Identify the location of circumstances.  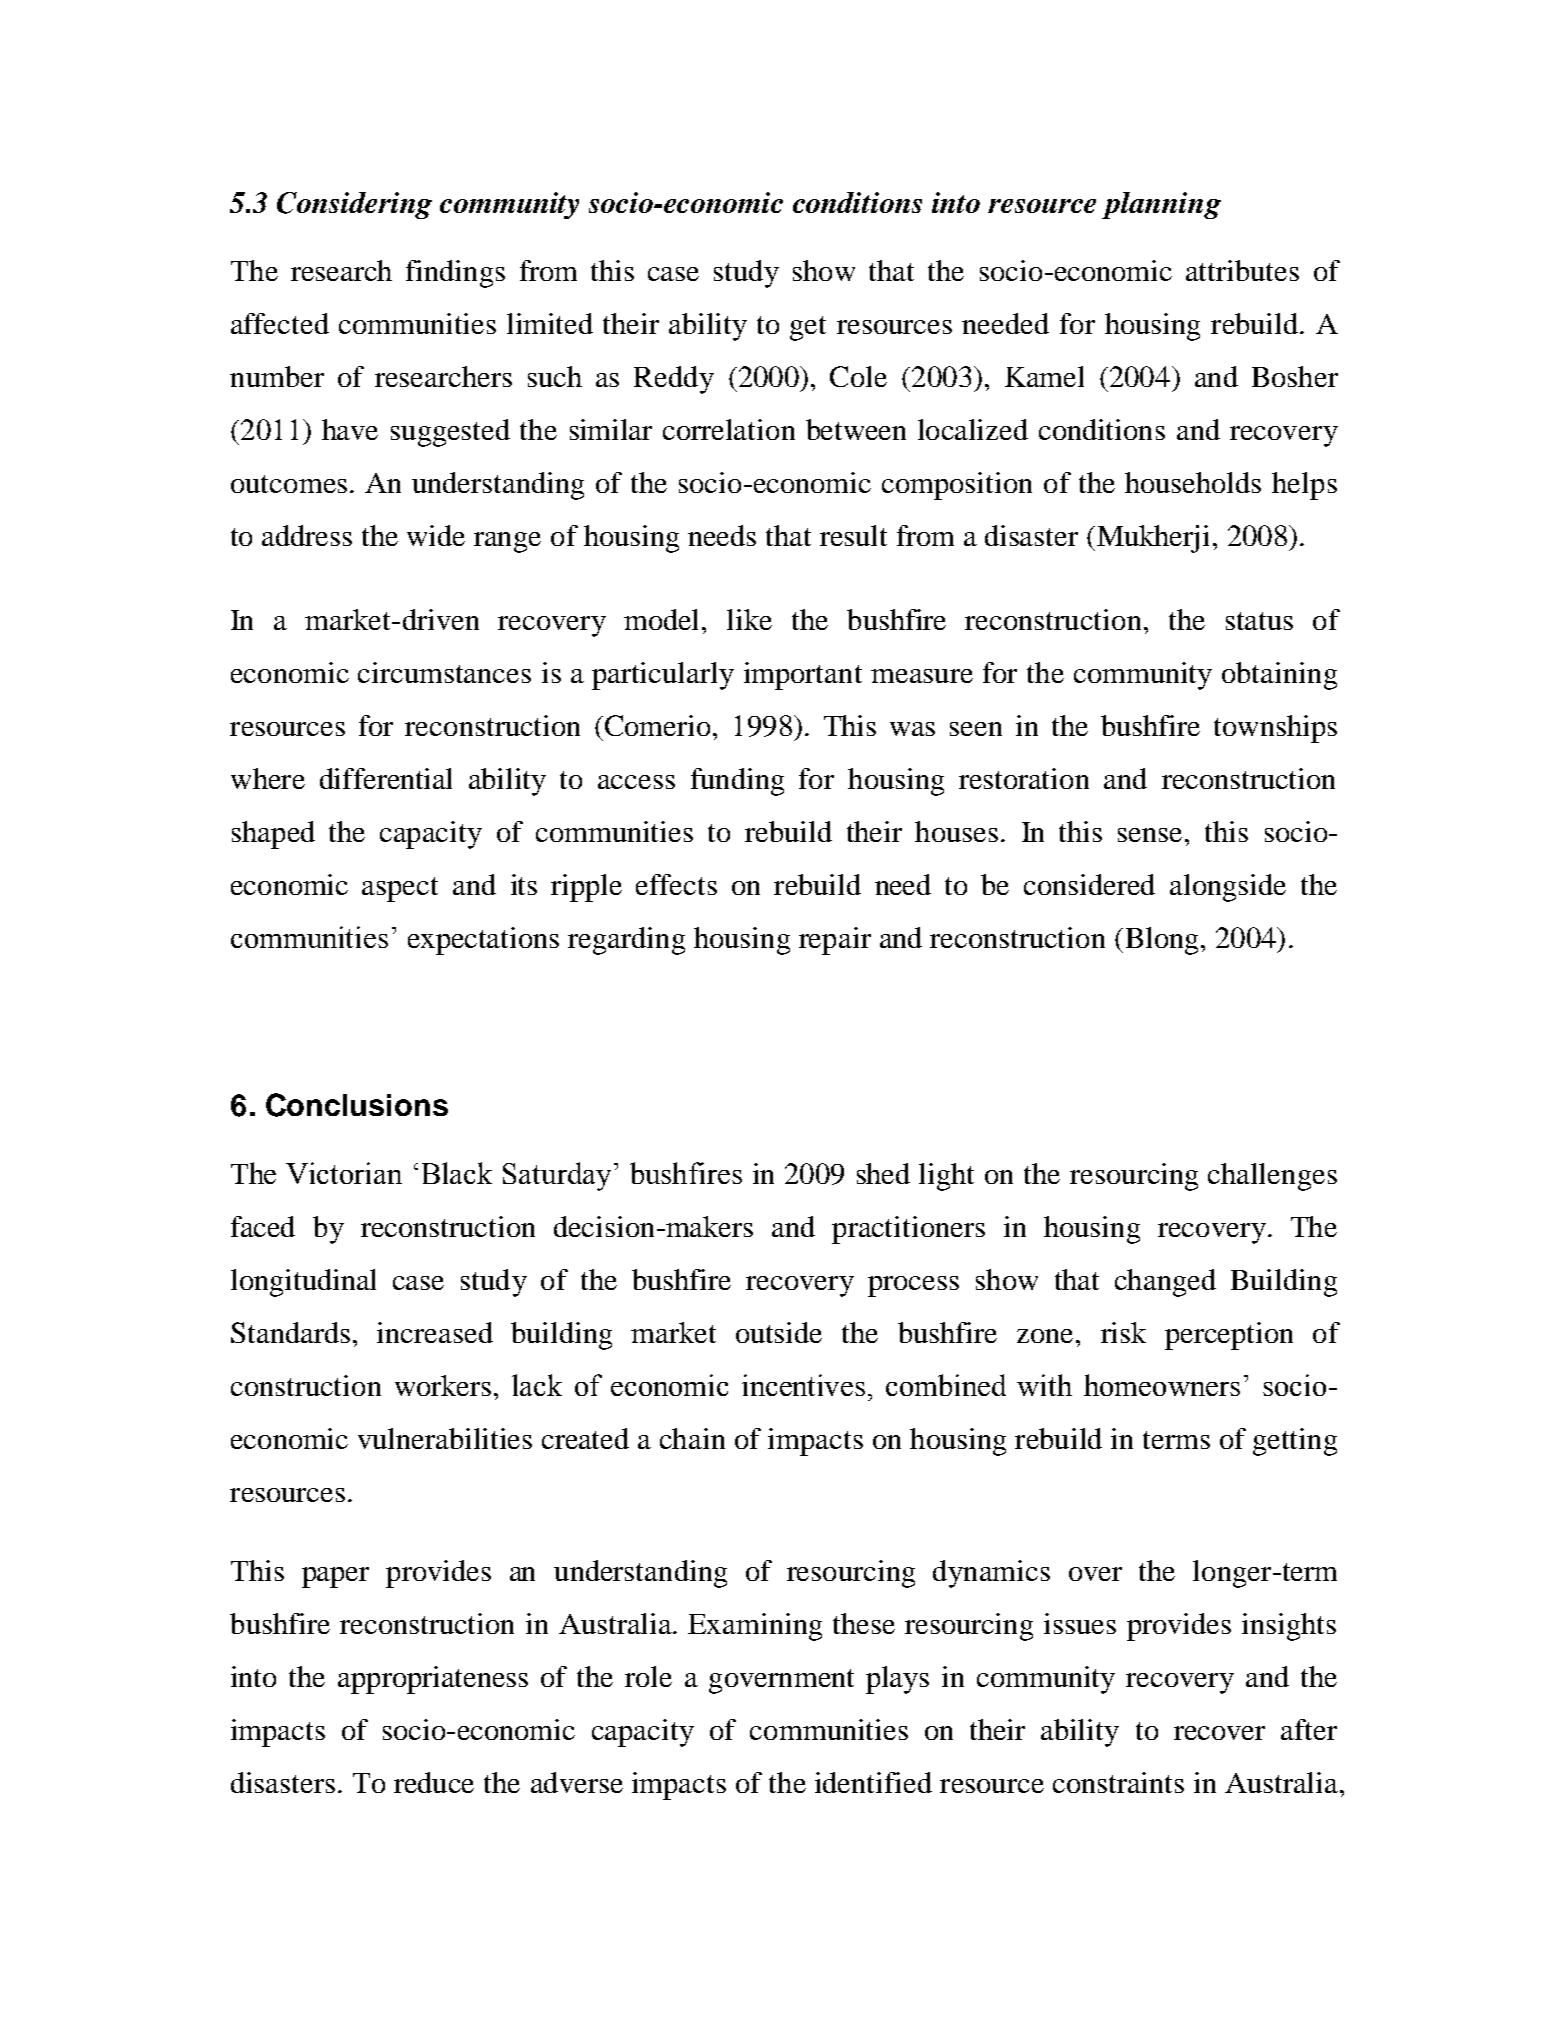
(444, 672).
